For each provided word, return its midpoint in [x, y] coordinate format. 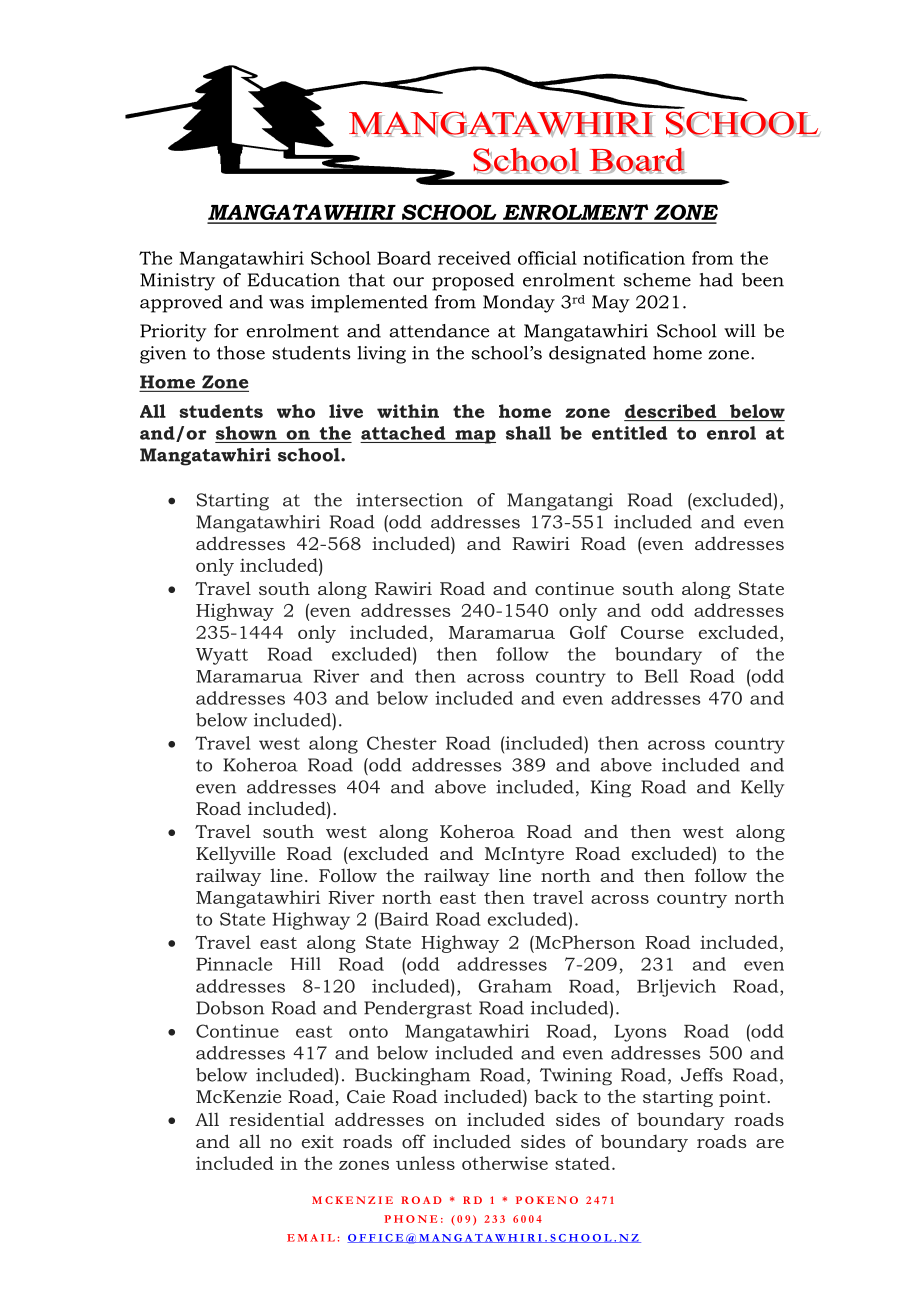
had [716, 280]
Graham [515, 986]
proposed [473, 282]
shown [246, 433]
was [286, 304]
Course [652, 632]
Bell [661, 676]
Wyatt [222, 656]
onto [368, 1031]
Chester [402, 743]
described [671, 411]
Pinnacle [234, 964]
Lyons [640, 1033]
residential [276, 1119]
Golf [589, 632]
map [474, 437]
